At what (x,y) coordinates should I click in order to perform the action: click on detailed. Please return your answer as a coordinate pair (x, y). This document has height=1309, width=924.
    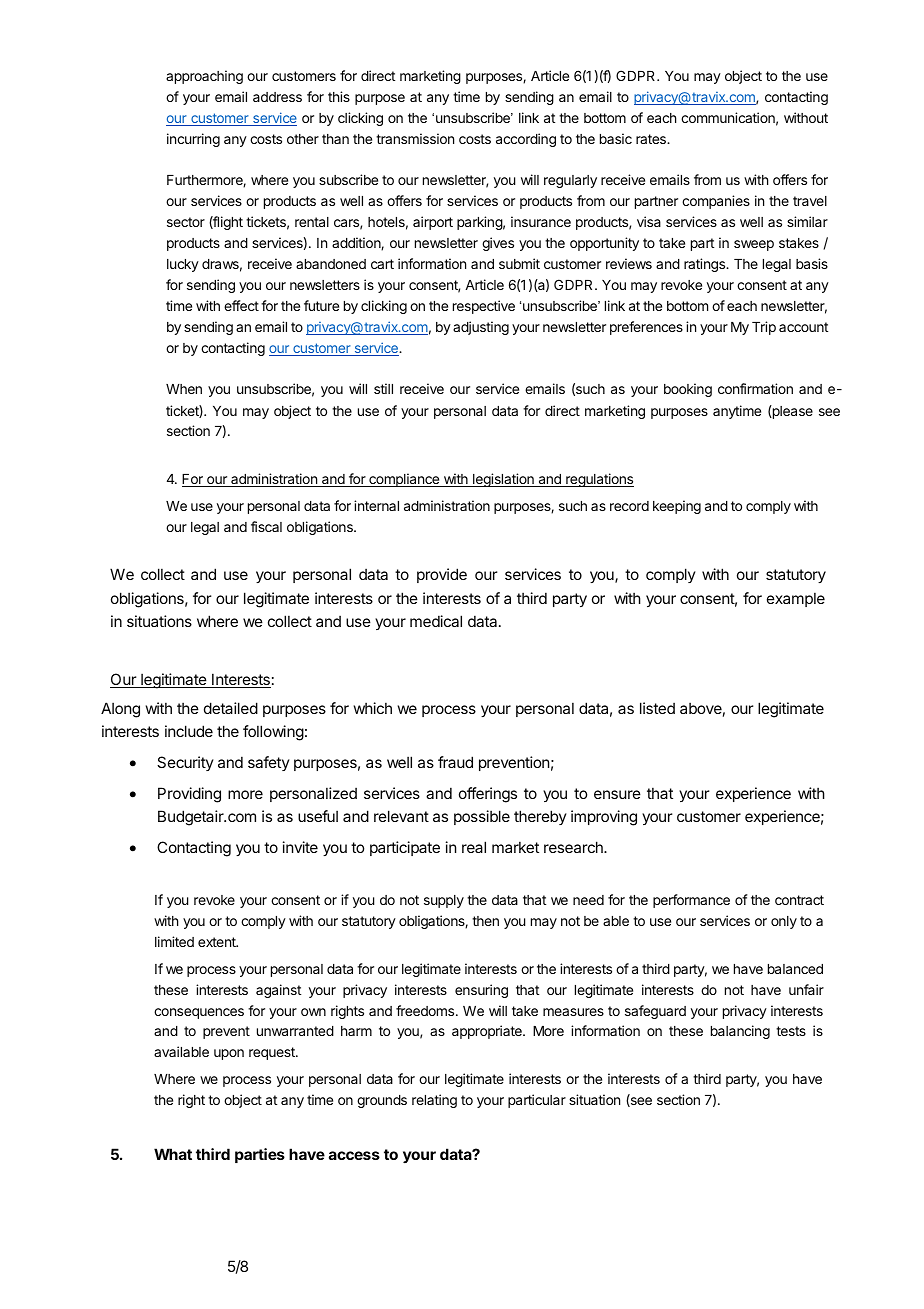
    Looking at the image, I should click on (231, 708).
